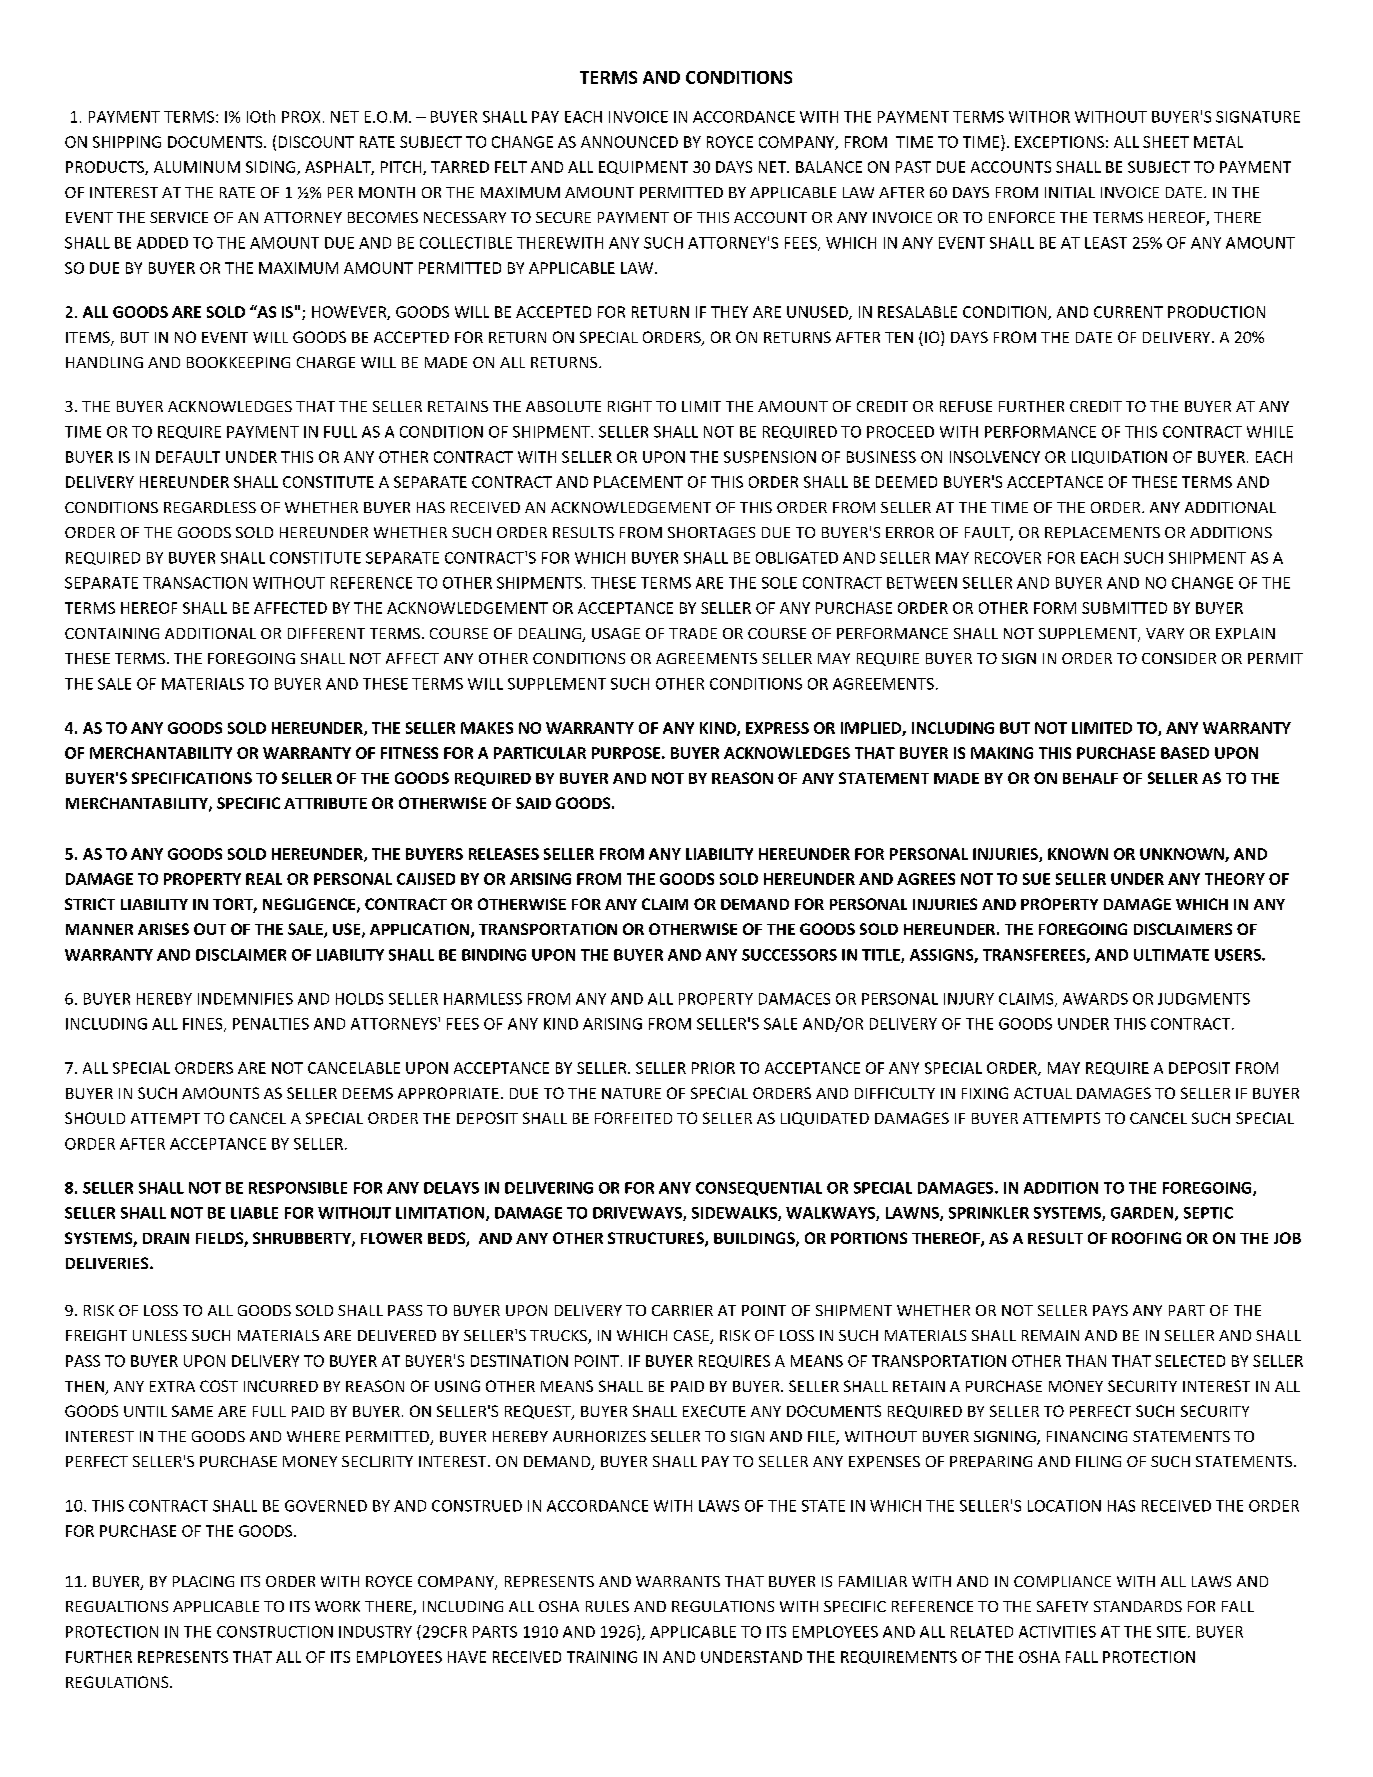 This document has width=1373, height=1777. I want to click on SHEET, so click(1166, 142).
